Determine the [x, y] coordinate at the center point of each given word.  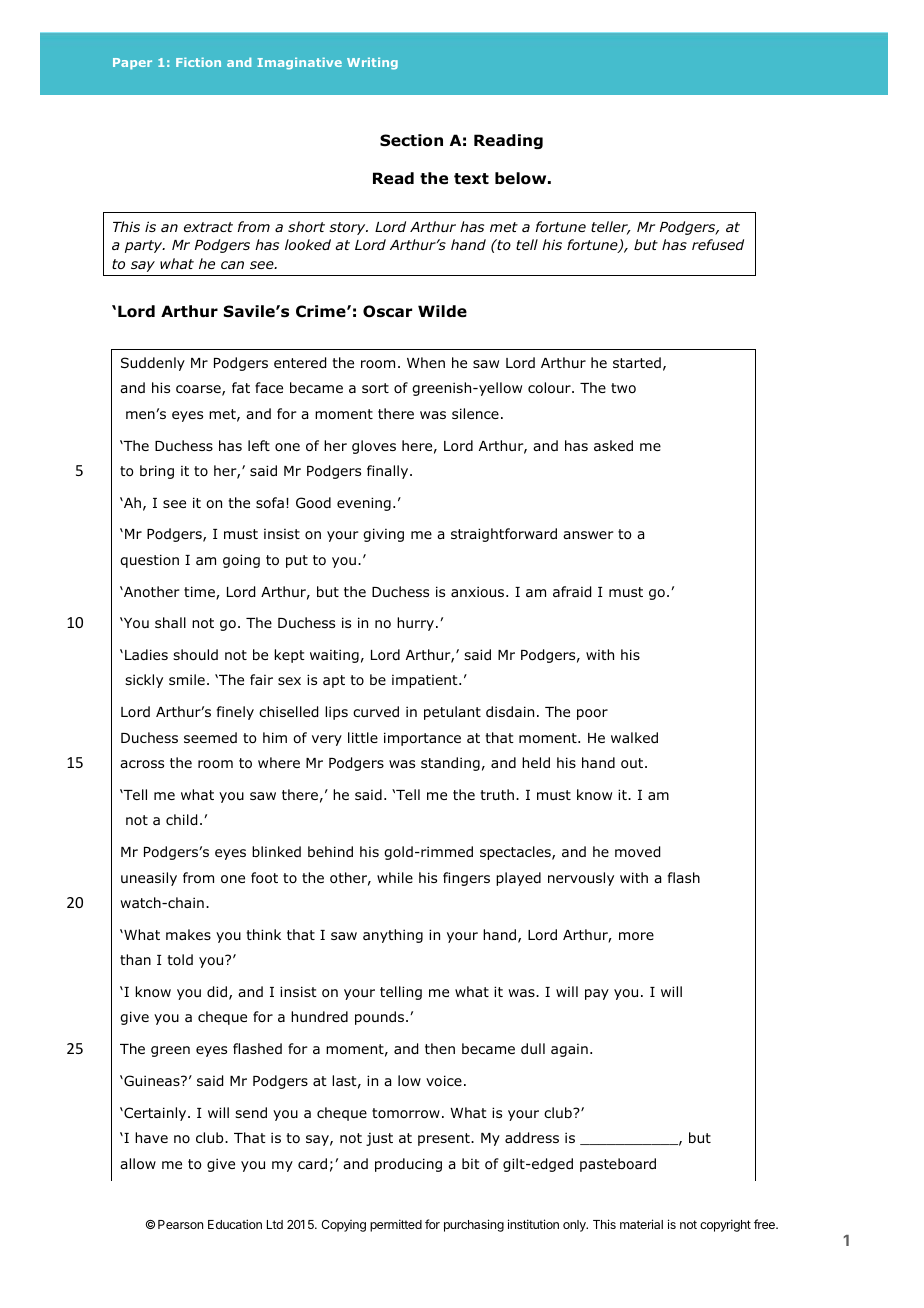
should [195, 654]
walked [634, 737]
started [637, 362]
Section [411, 140]
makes [188, 934]
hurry [417, 624]
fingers [466, 879]
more [636, 936]
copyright [725, 1225]
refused [718, 244]
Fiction [198, 62]
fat [241, 387]
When [426, 362]
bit [471, 1163]
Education [235, 1224]
